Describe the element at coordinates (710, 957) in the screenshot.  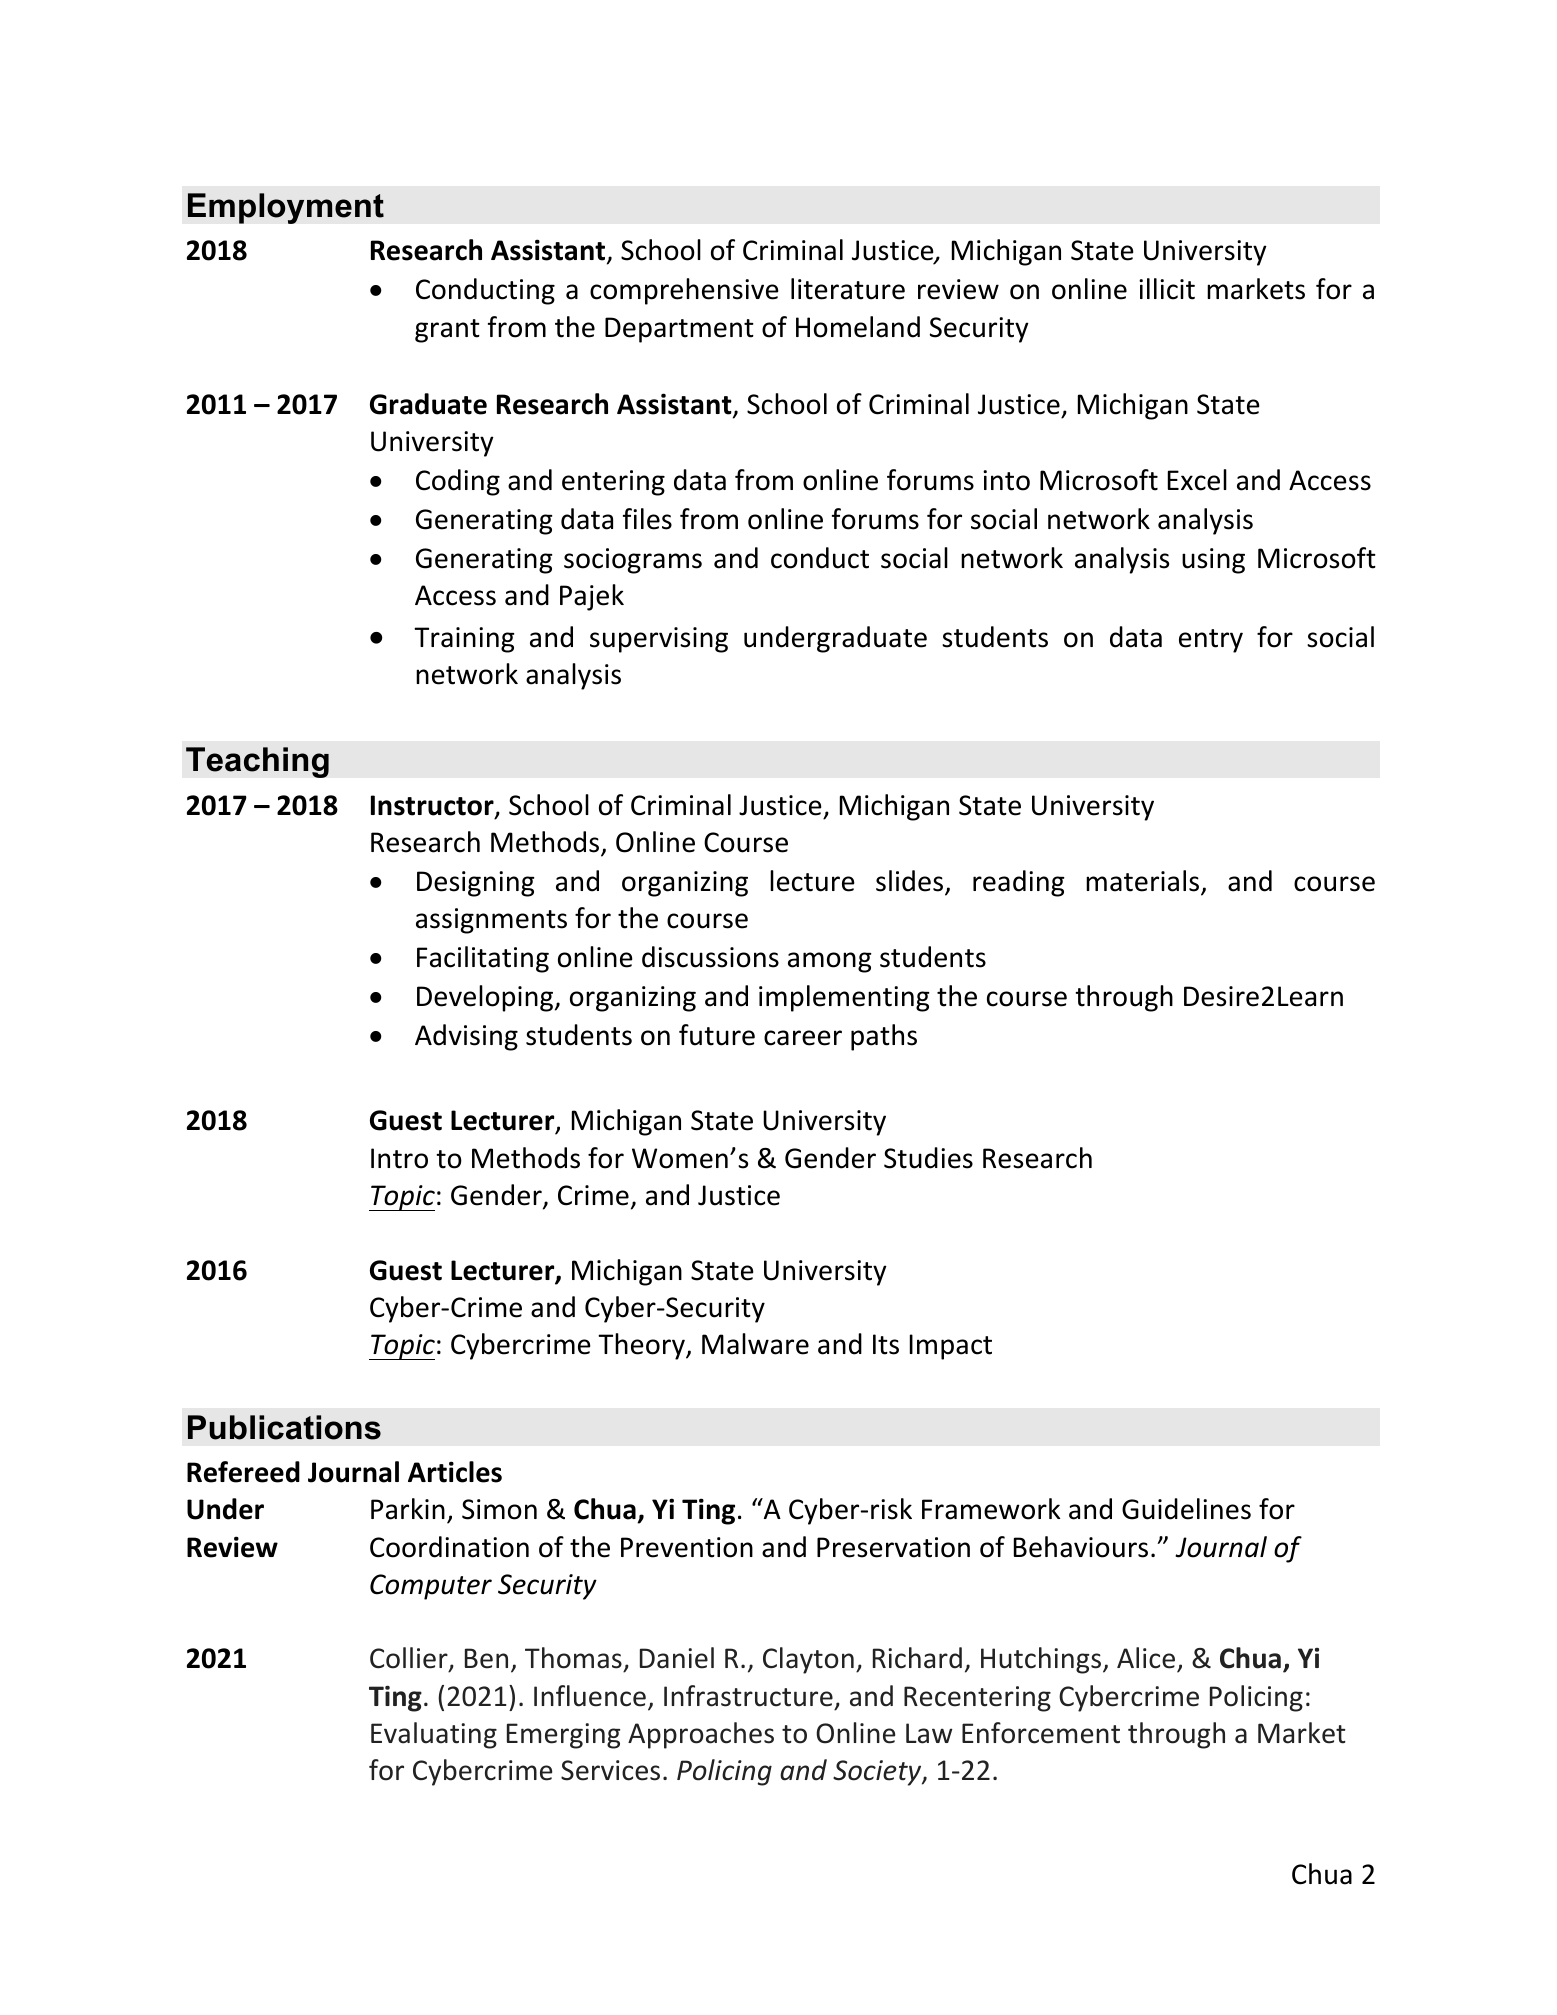
I see `discussions` at that location.
